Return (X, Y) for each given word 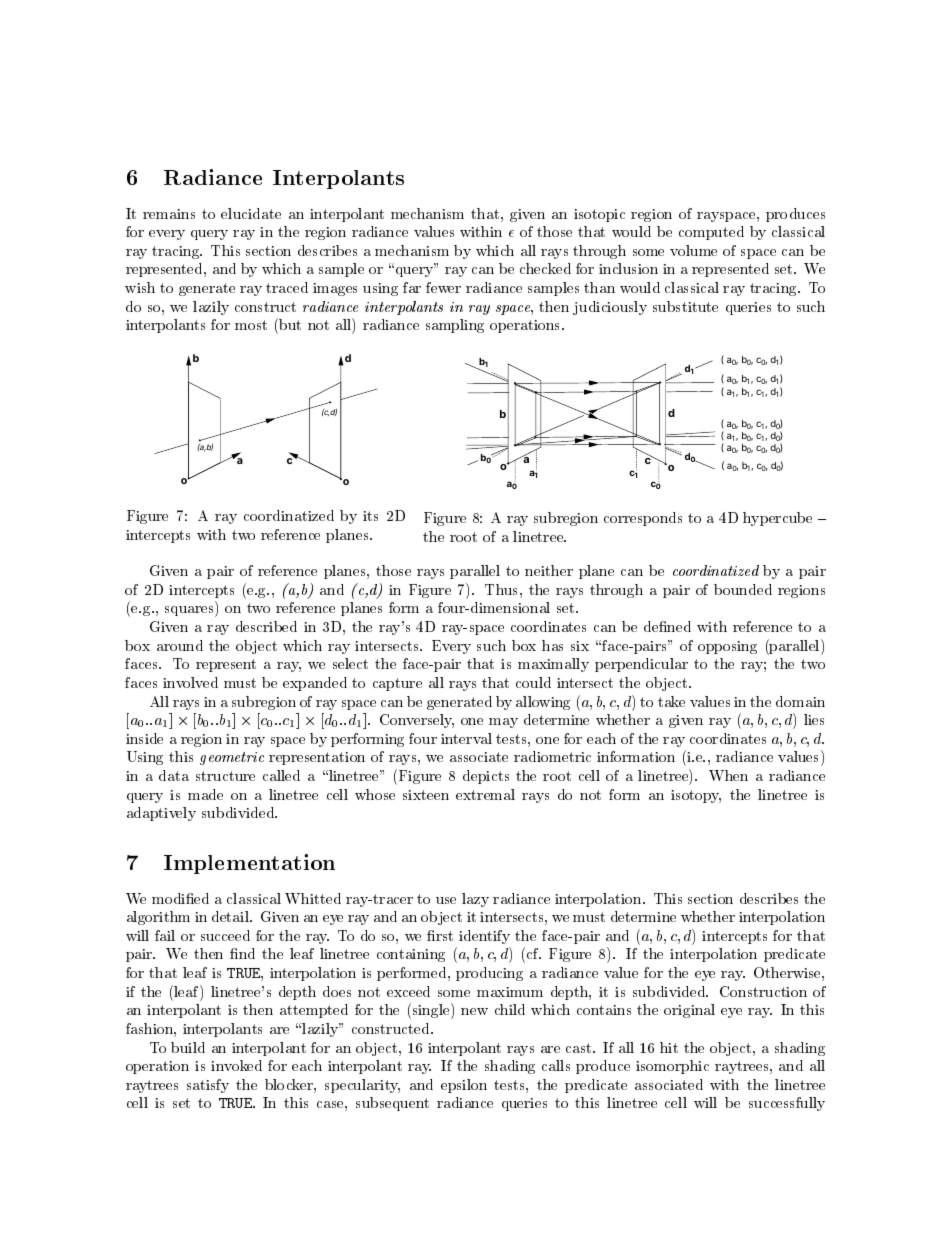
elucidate (251, 213)
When (728, 775)
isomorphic (672, 1067)
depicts (486, 777)
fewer (443, 287)
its (370, 516)
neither (549, 570)
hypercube (777, 519)
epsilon (464, 1086)
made (205, 794)
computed (711, 233)
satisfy (208, 1086)
